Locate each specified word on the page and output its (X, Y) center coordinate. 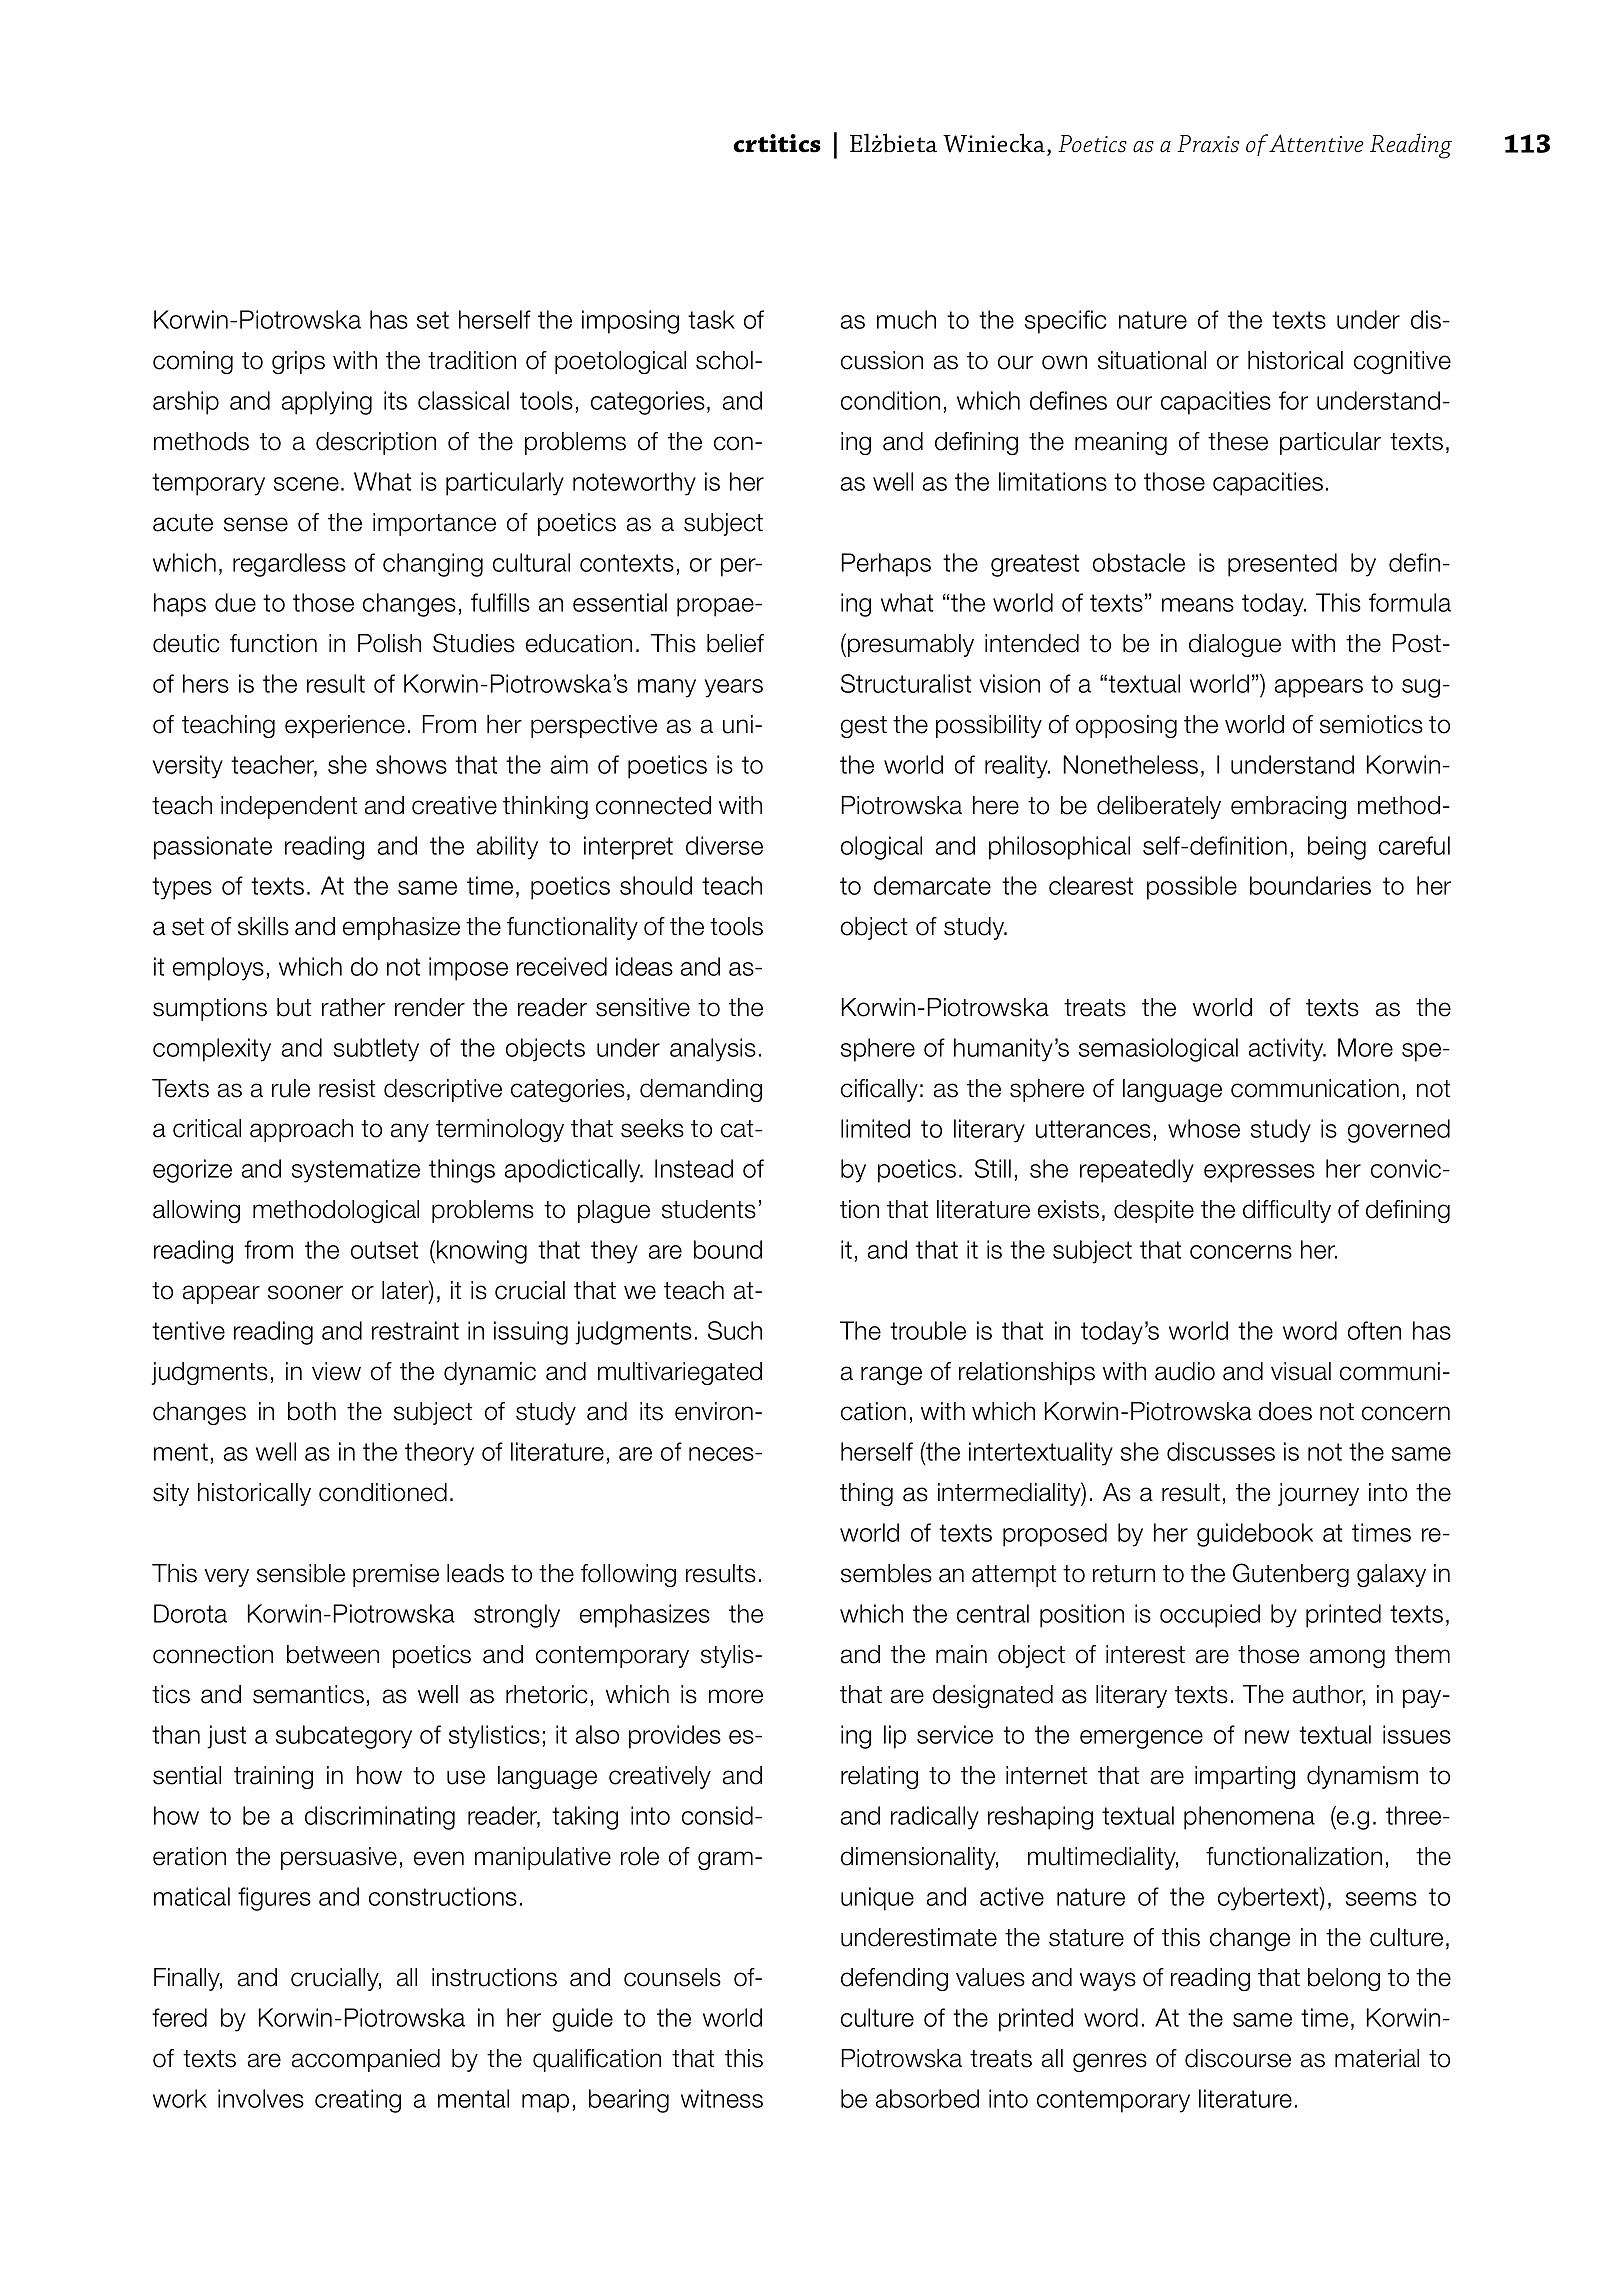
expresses (1259, 1173)
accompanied (366, 2060)
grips (298, 362)
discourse (1238, 2058)
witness (722, 2098)
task (711, 319)
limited (875, 1128)
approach (301, 1130)
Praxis (1208, 144)
